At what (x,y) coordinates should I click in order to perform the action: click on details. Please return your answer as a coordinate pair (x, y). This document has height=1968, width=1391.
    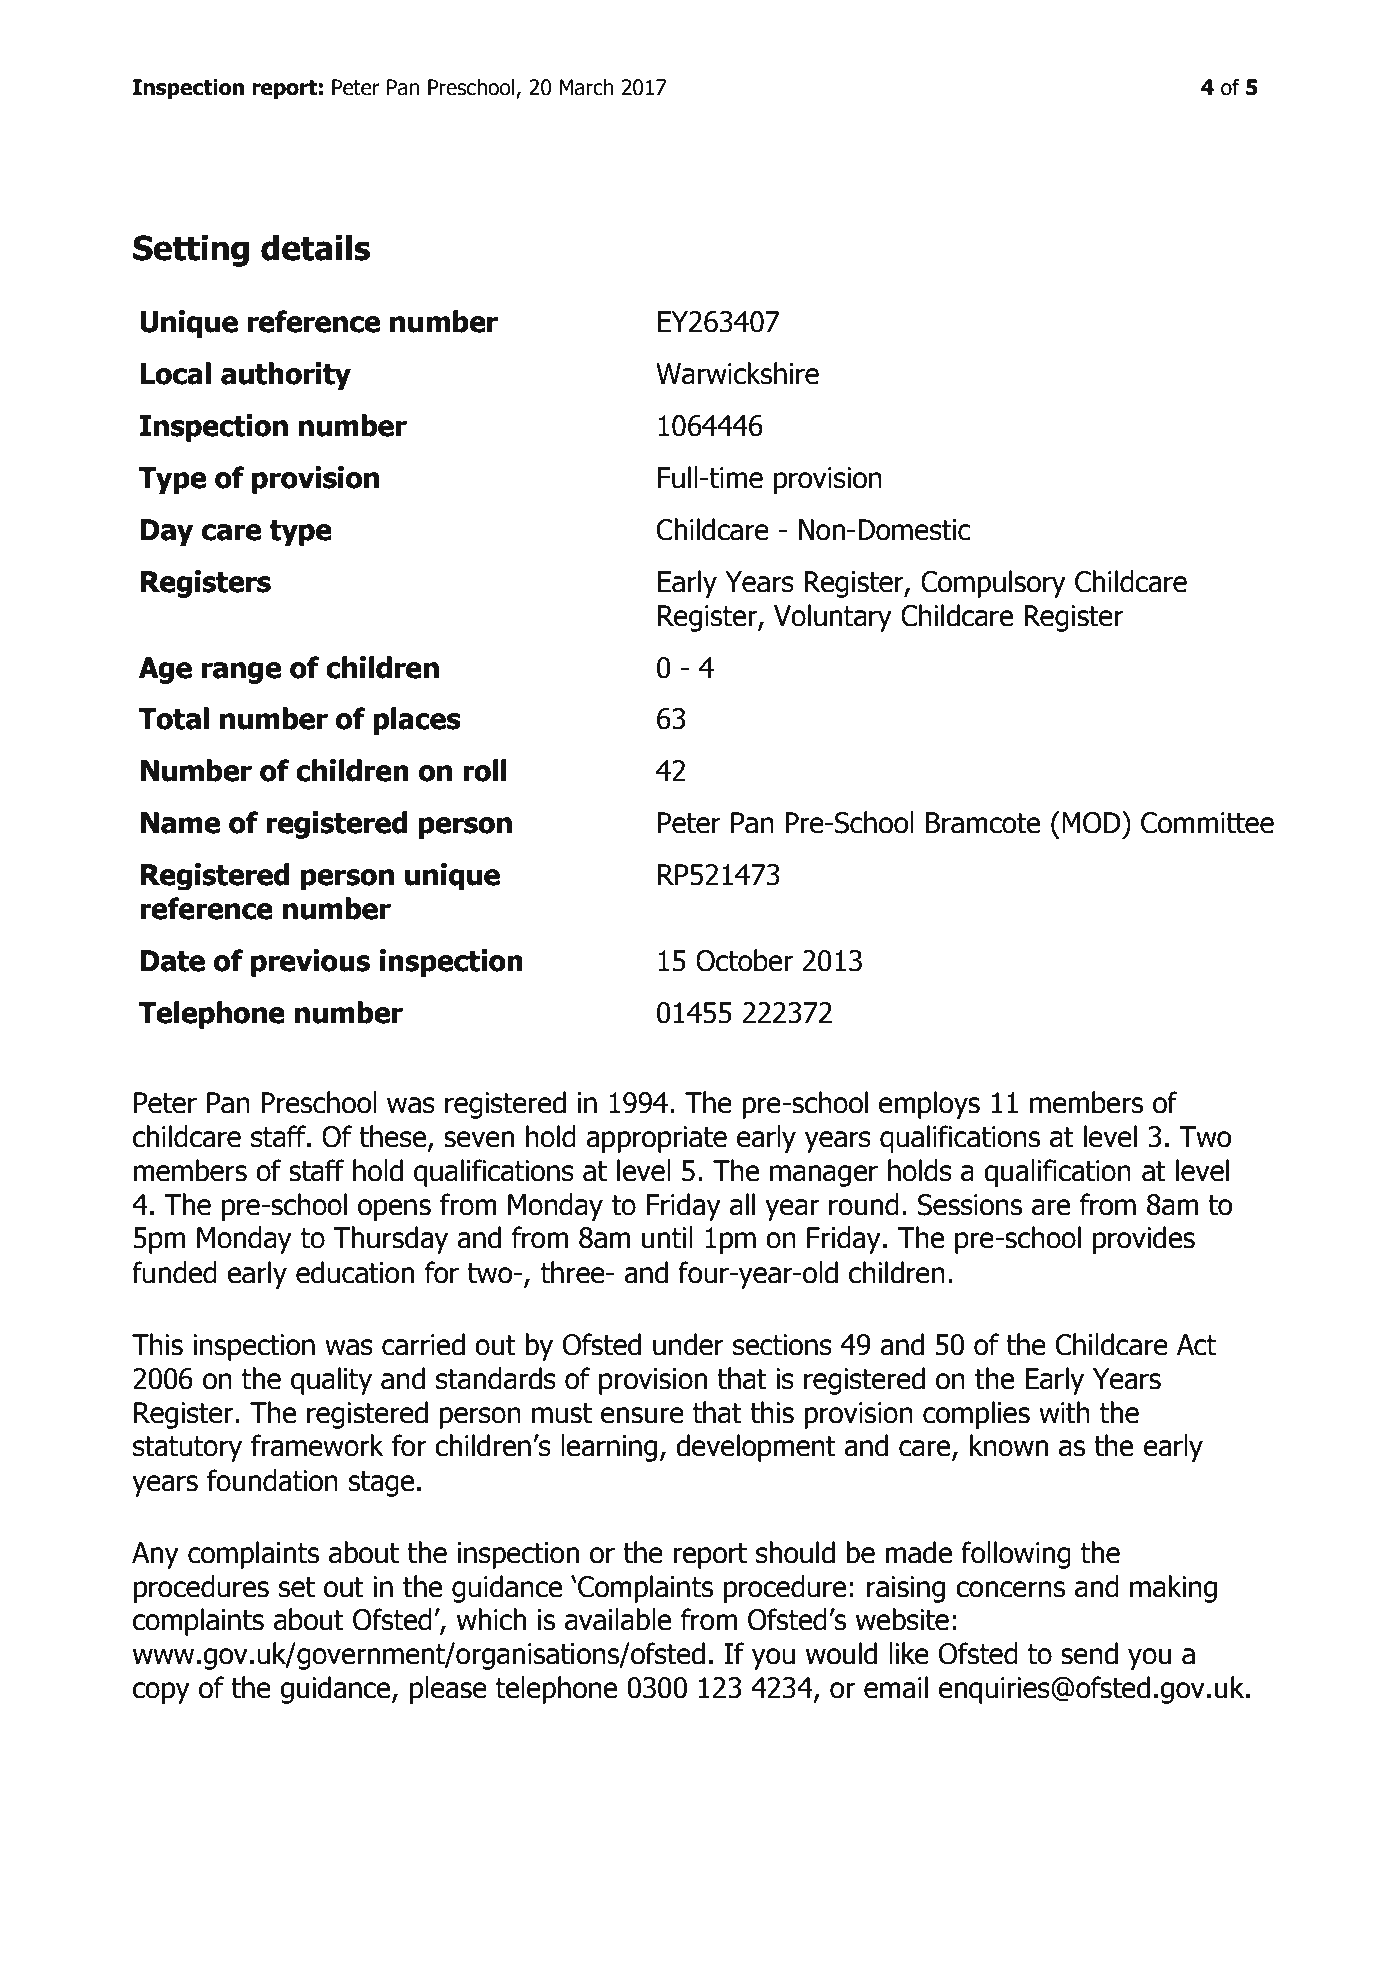
    Looking at the image, I should click on (315, 248).
